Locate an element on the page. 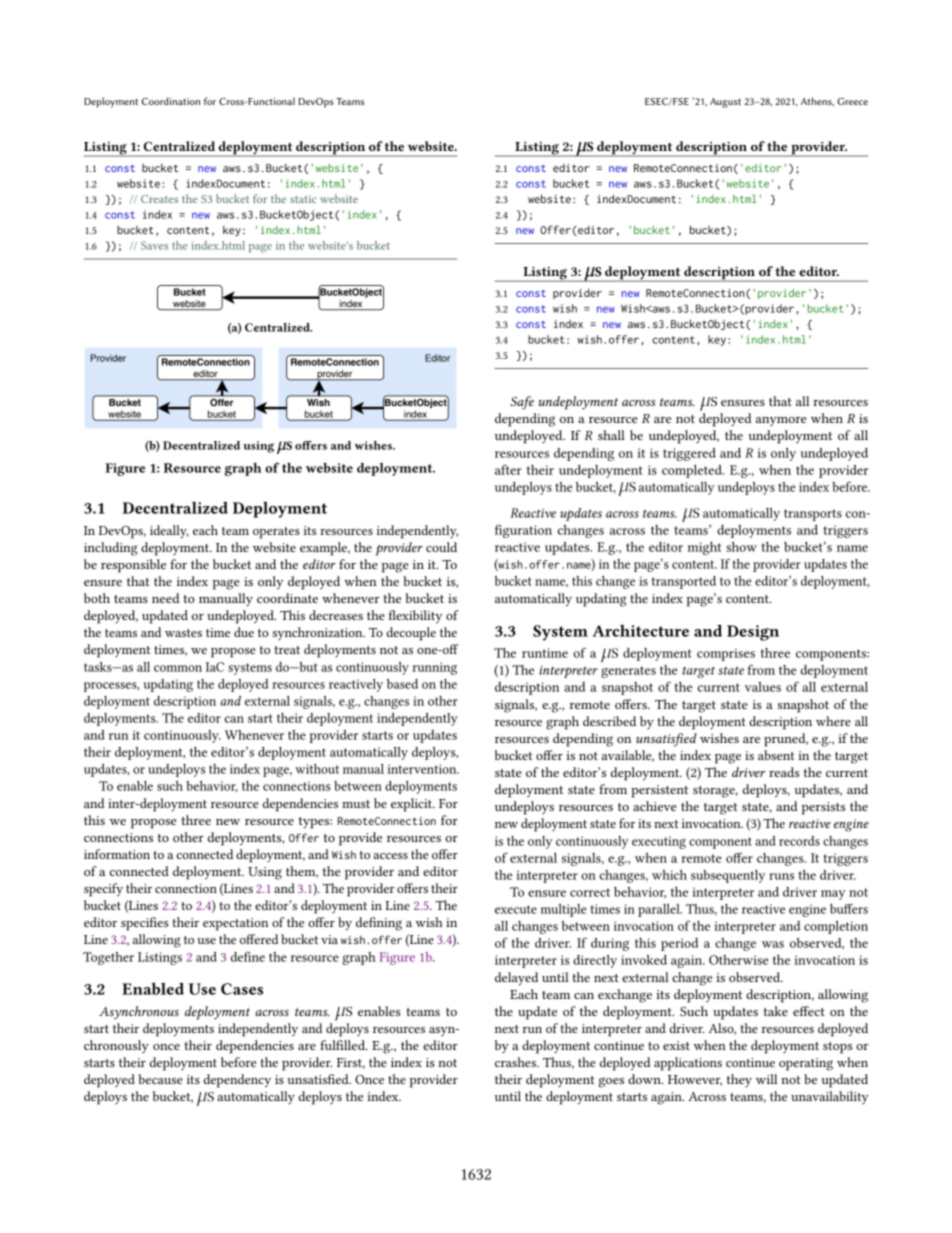 This document has width=952, height=1233. crashes is located at coordinates (516, 1062).
